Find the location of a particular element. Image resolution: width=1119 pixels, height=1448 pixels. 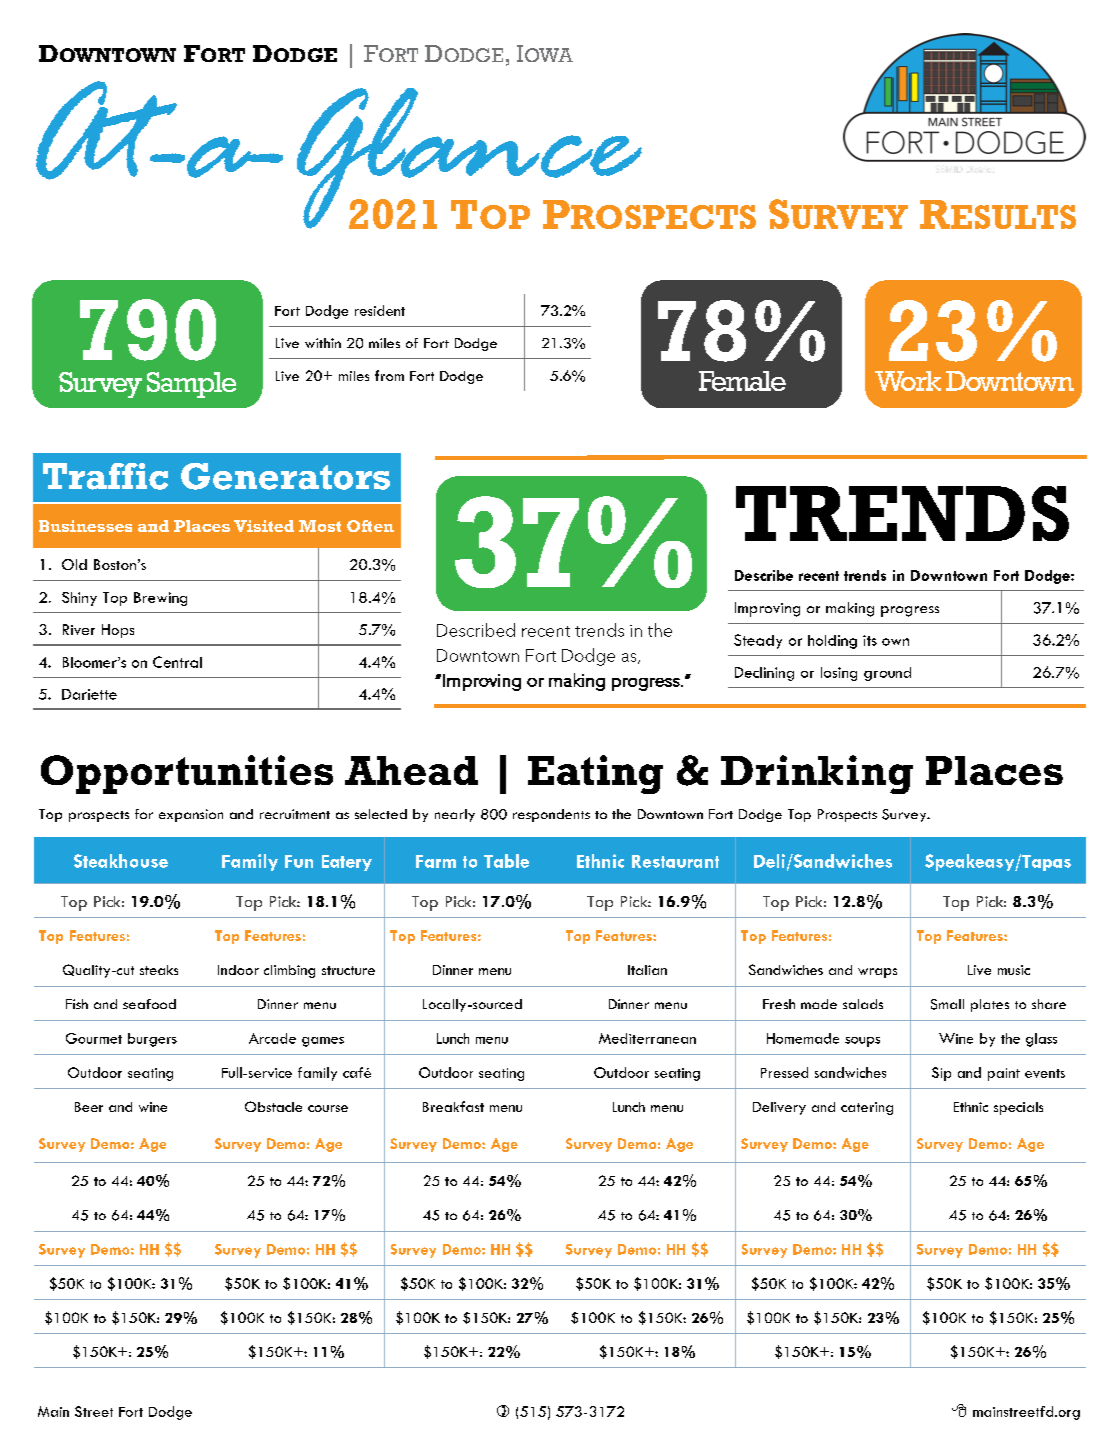

Ahead is located at coordinates (411, 770).
